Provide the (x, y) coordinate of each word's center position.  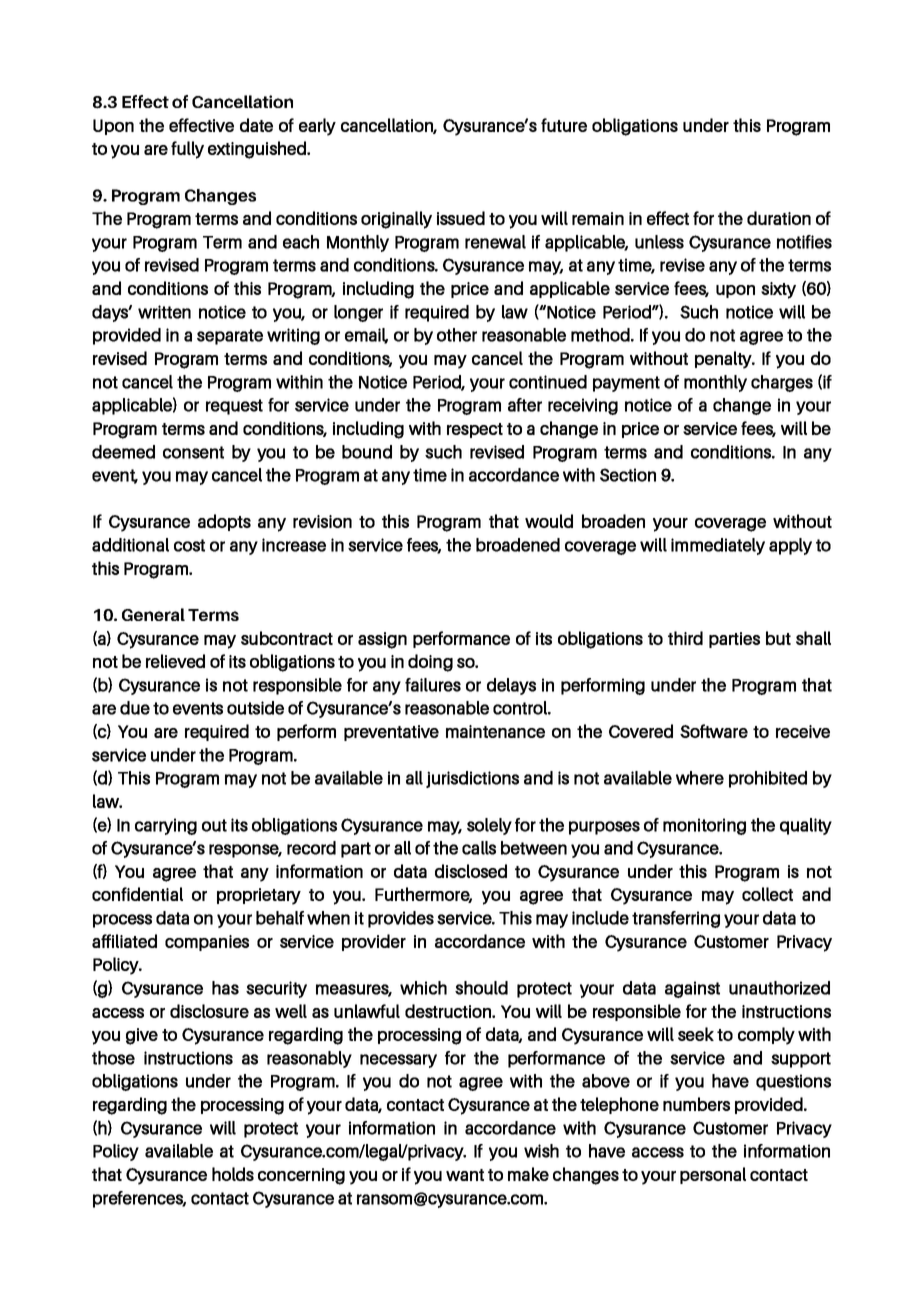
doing (430, 663)
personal (713, 1175)
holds (233, 1174)
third (685, 638)
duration (779, 218)
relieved (175, 661)
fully (187, 150)
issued (461, 218)
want (465, 1175)
